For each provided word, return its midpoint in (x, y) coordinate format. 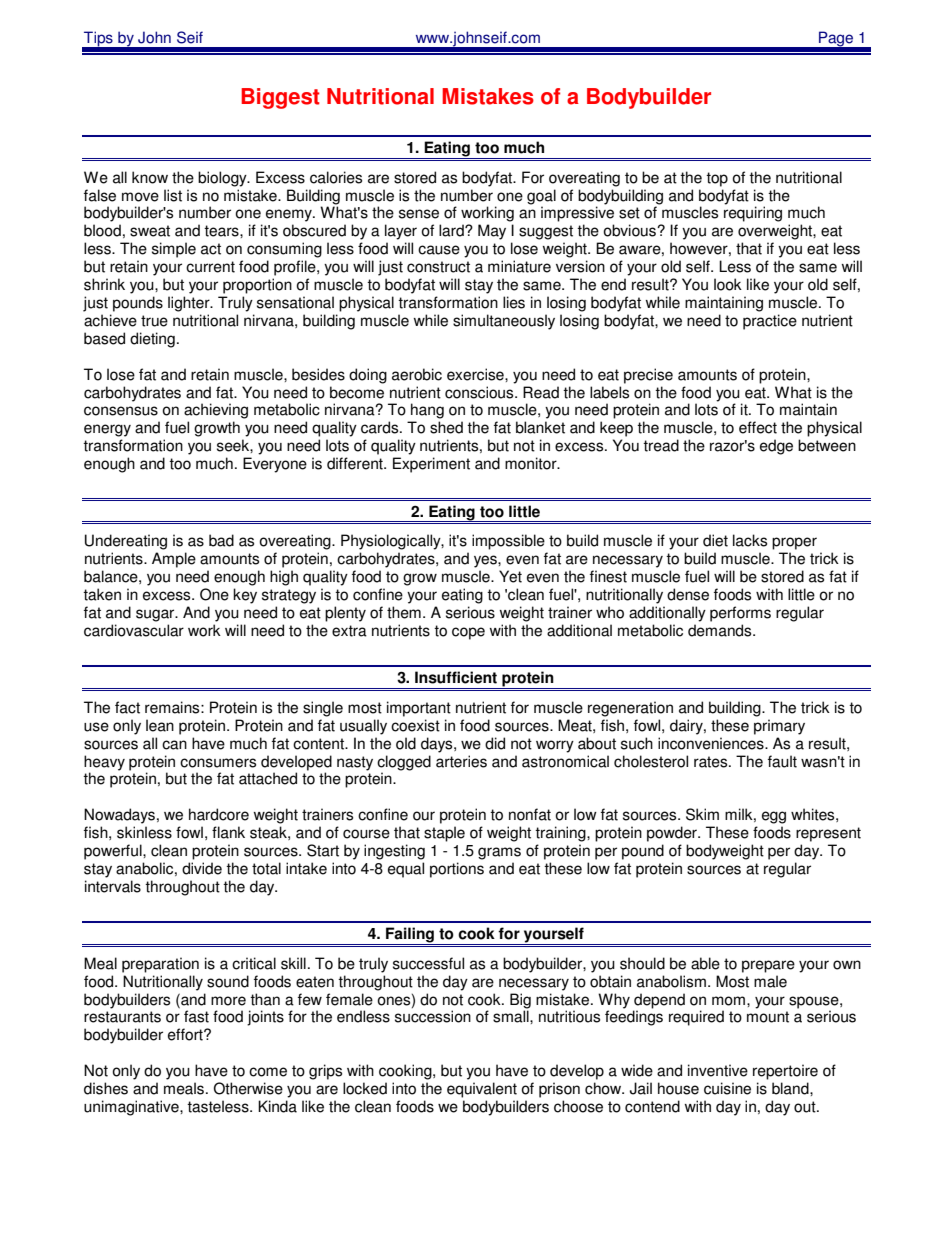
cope (468, 633)
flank (228, 832)
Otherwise (248, 1088)
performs (740, 614)
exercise (476, 374)
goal (541, 197)
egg (774, 817)
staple (444, 834)
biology (223, 179)
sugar (156, 615)
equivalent (482, 1090)
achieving (216, 411)
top (717, 179)
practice (770, 322)
